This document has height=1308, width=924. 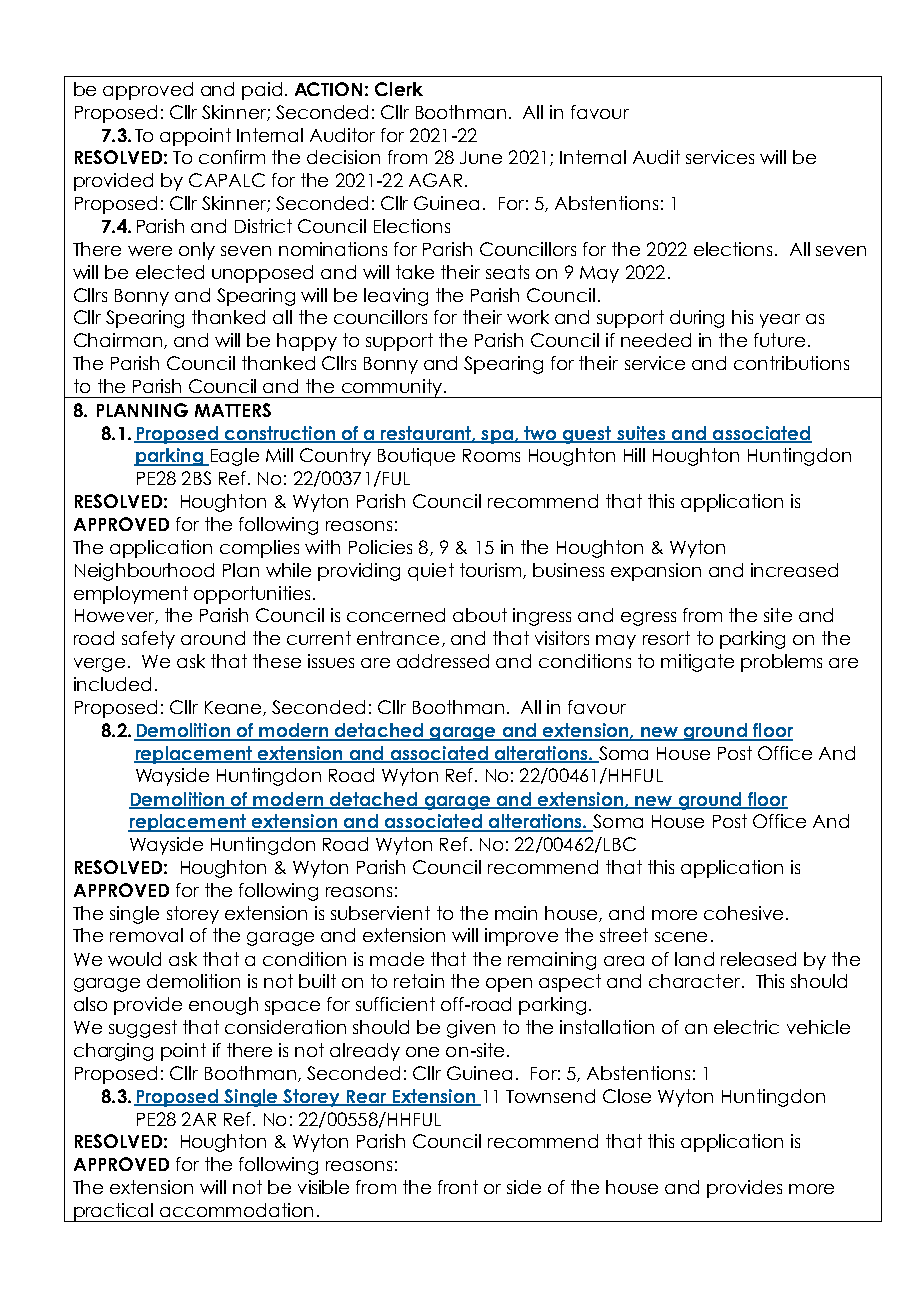 I want to click on front, so click(x=458, y=1187).
